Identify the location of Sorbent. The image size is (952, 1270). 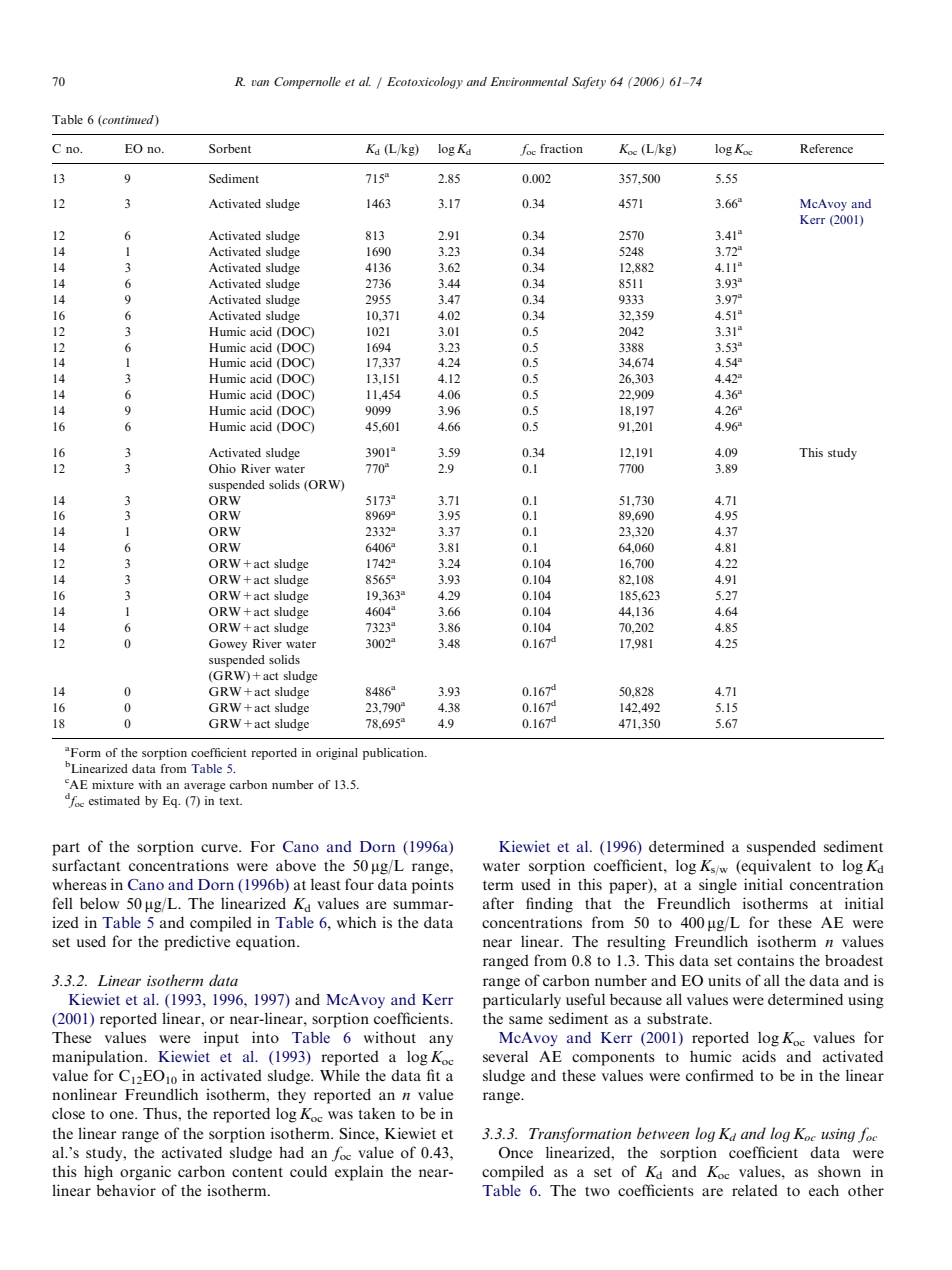
(230, 148).
